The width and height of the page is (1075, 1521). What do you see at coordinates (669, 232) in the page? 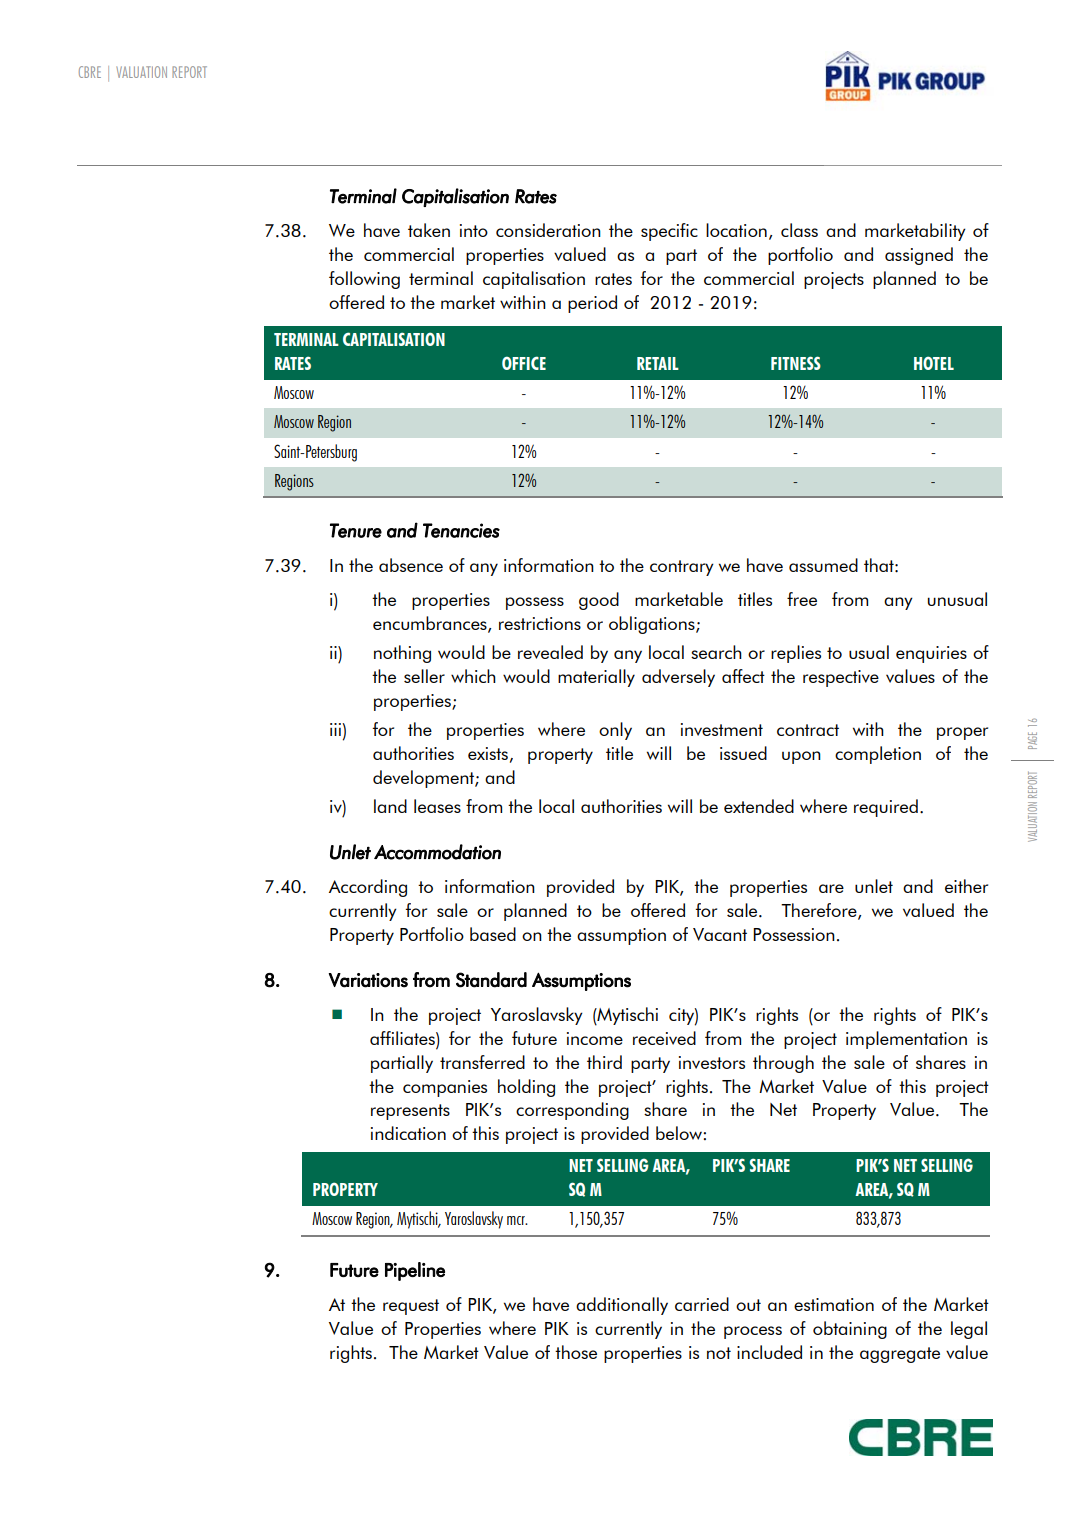
I see `specific` at bounding box center [669, 232].
